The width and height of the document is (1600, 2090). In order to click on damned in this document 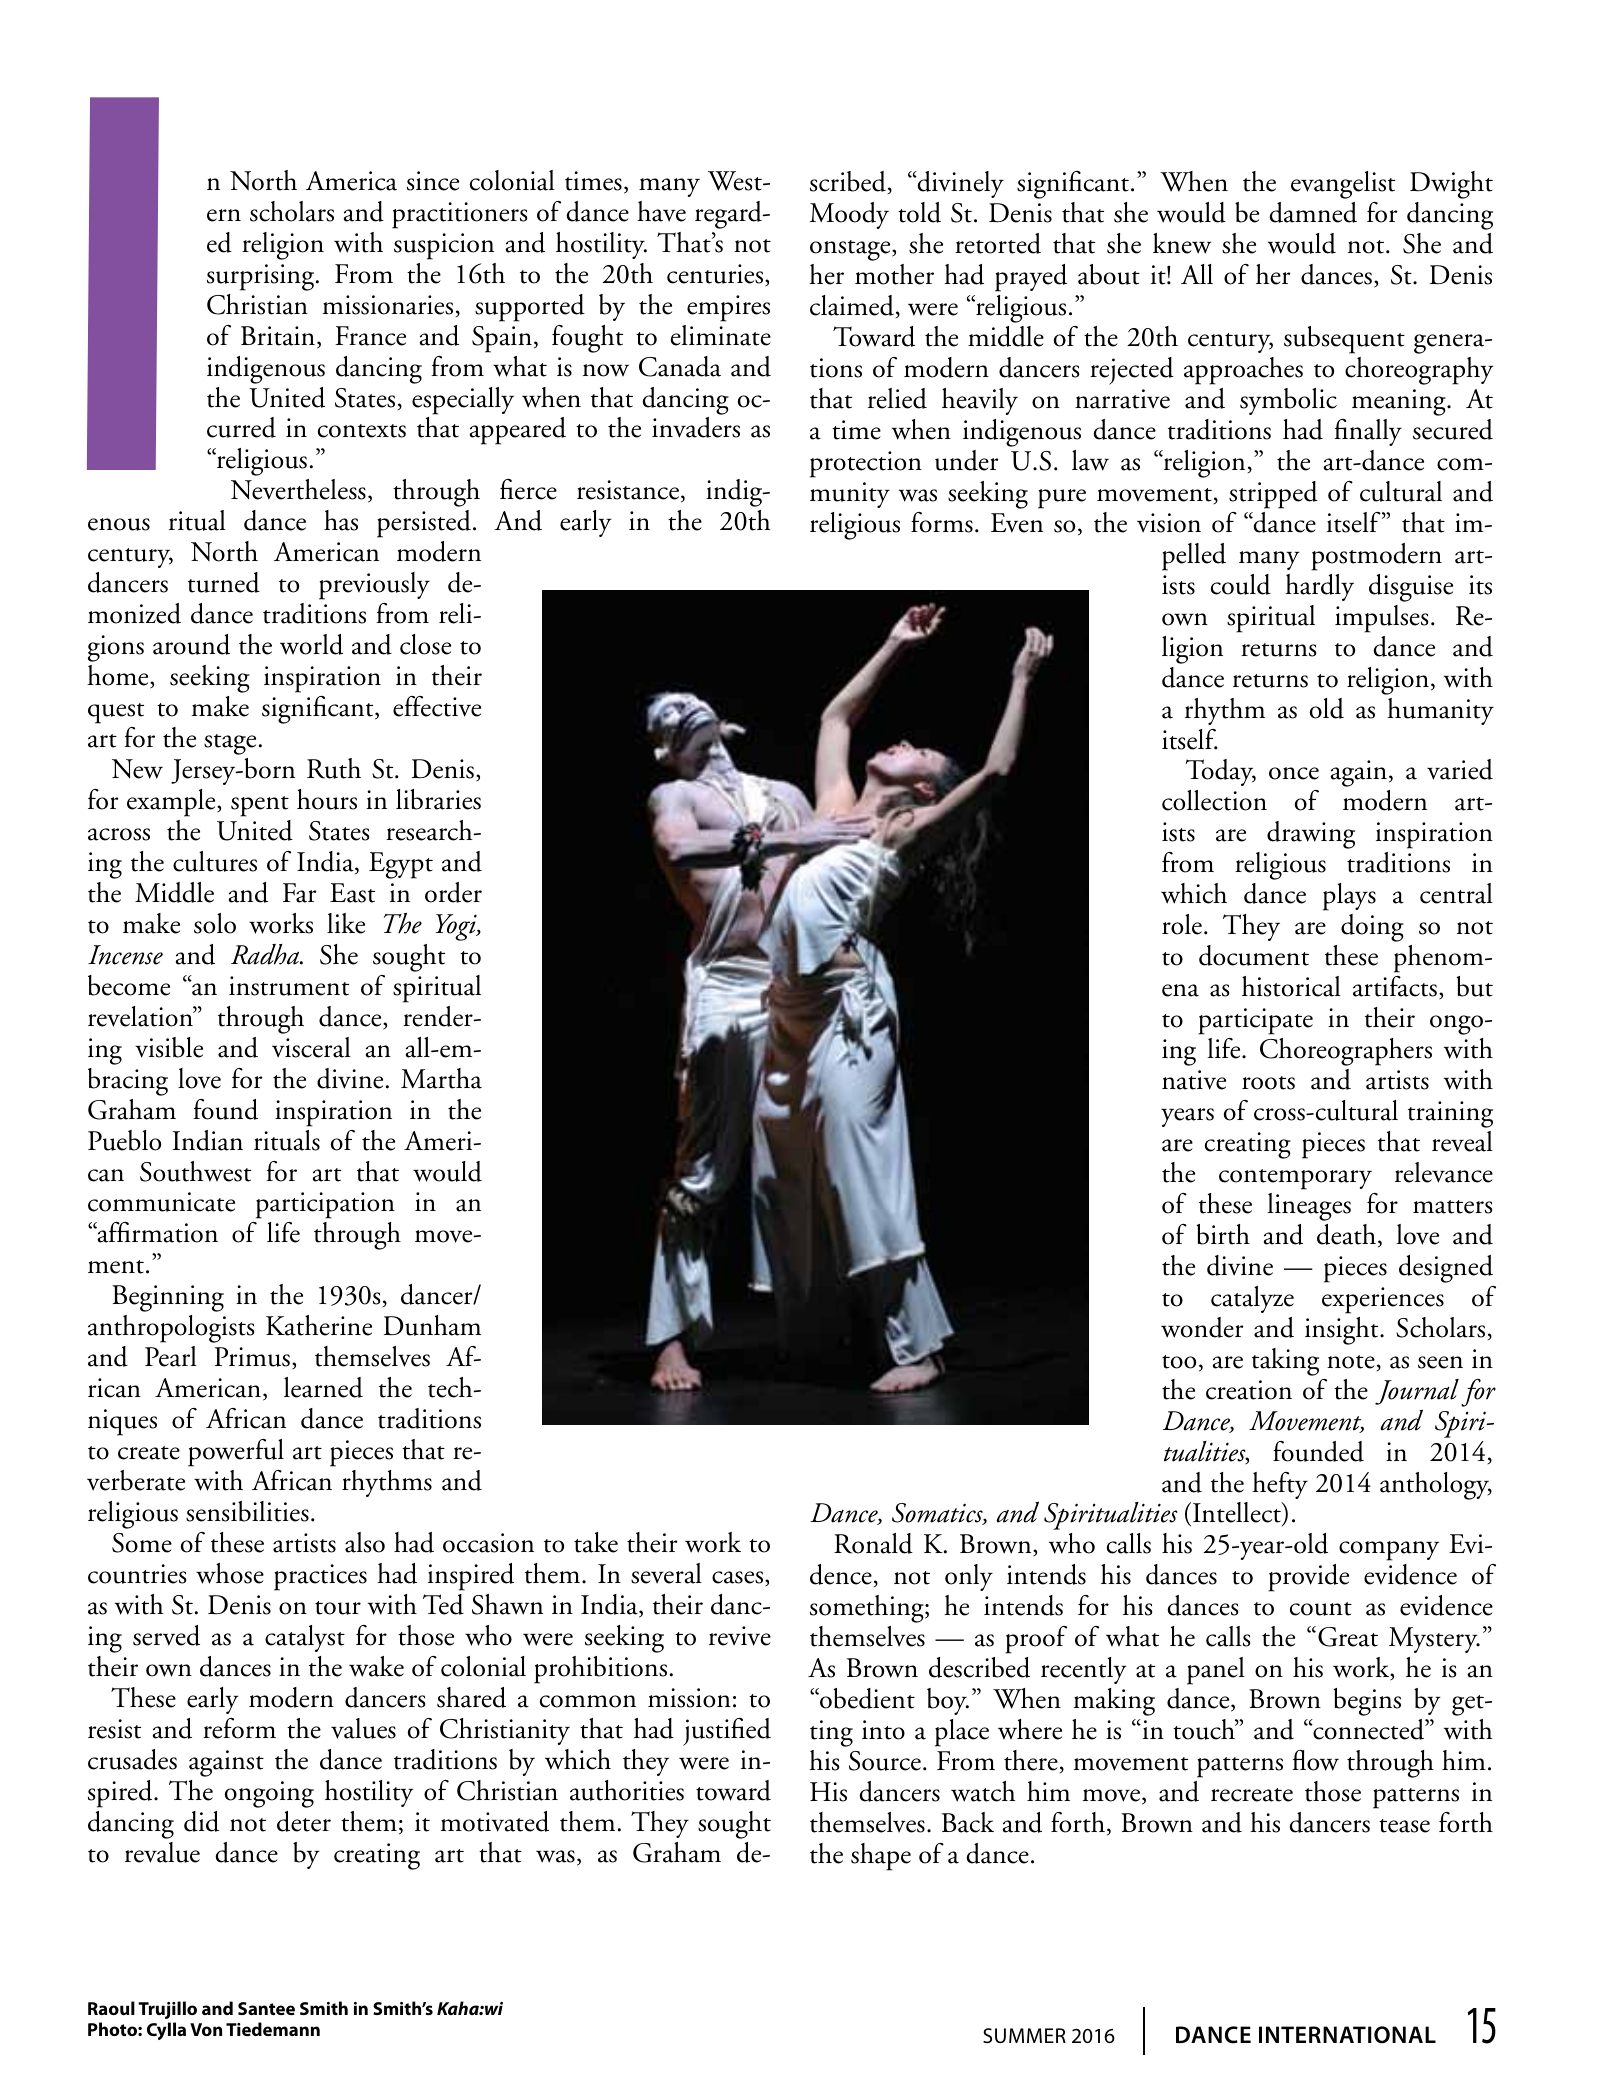, I will do `click(1313, 212)`.
